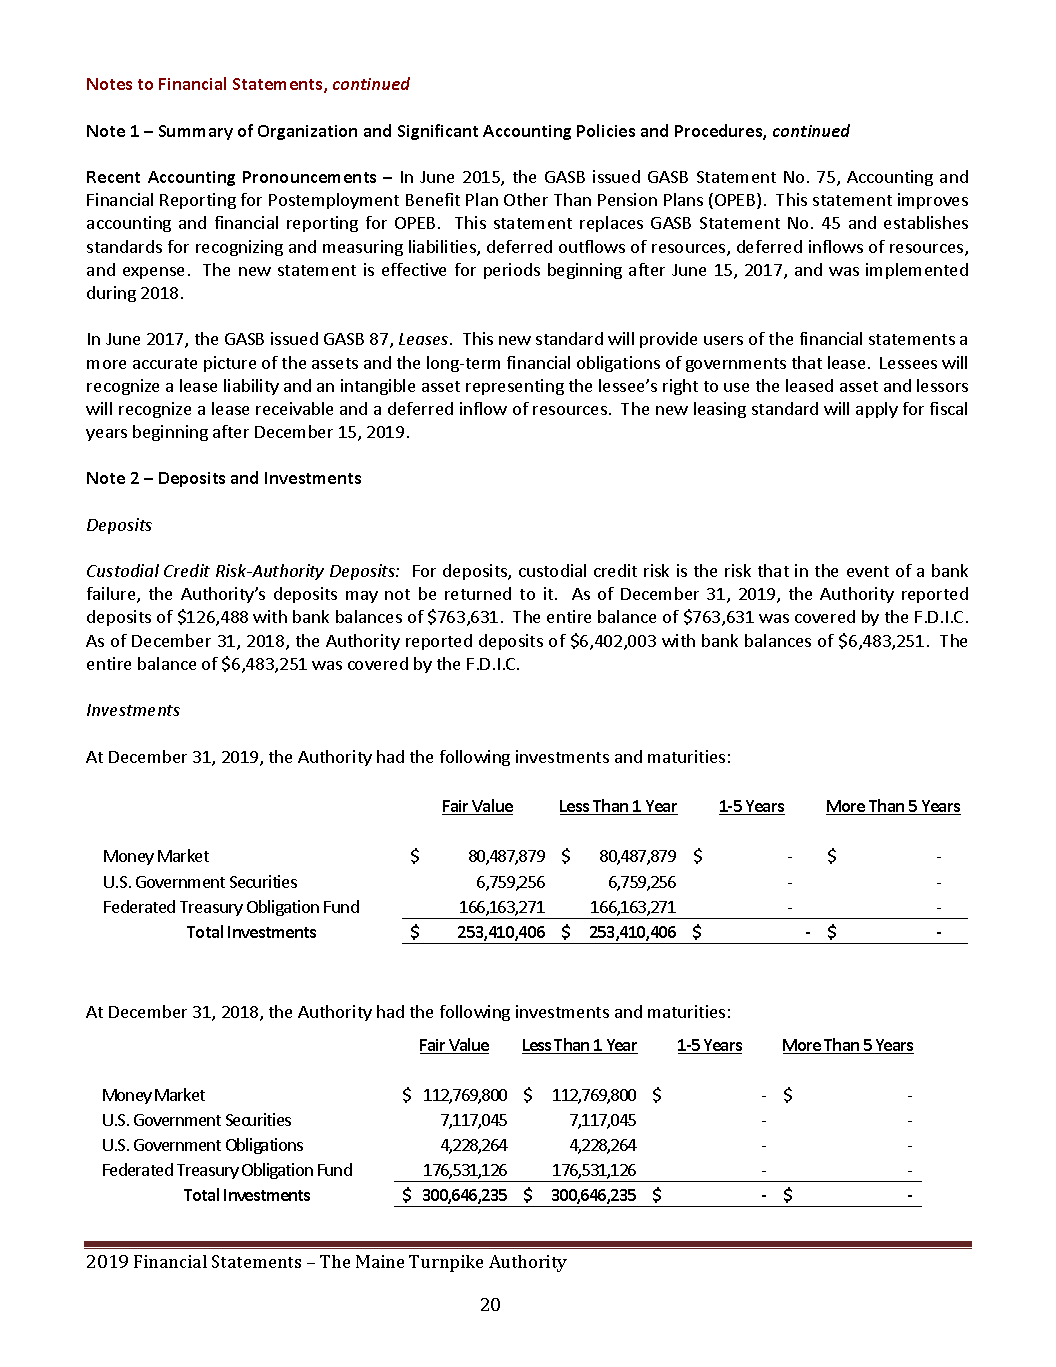  What do you see at coordinates (526, 199) in the screenshot?
I see `Other` at bounding box center [526, 199].
